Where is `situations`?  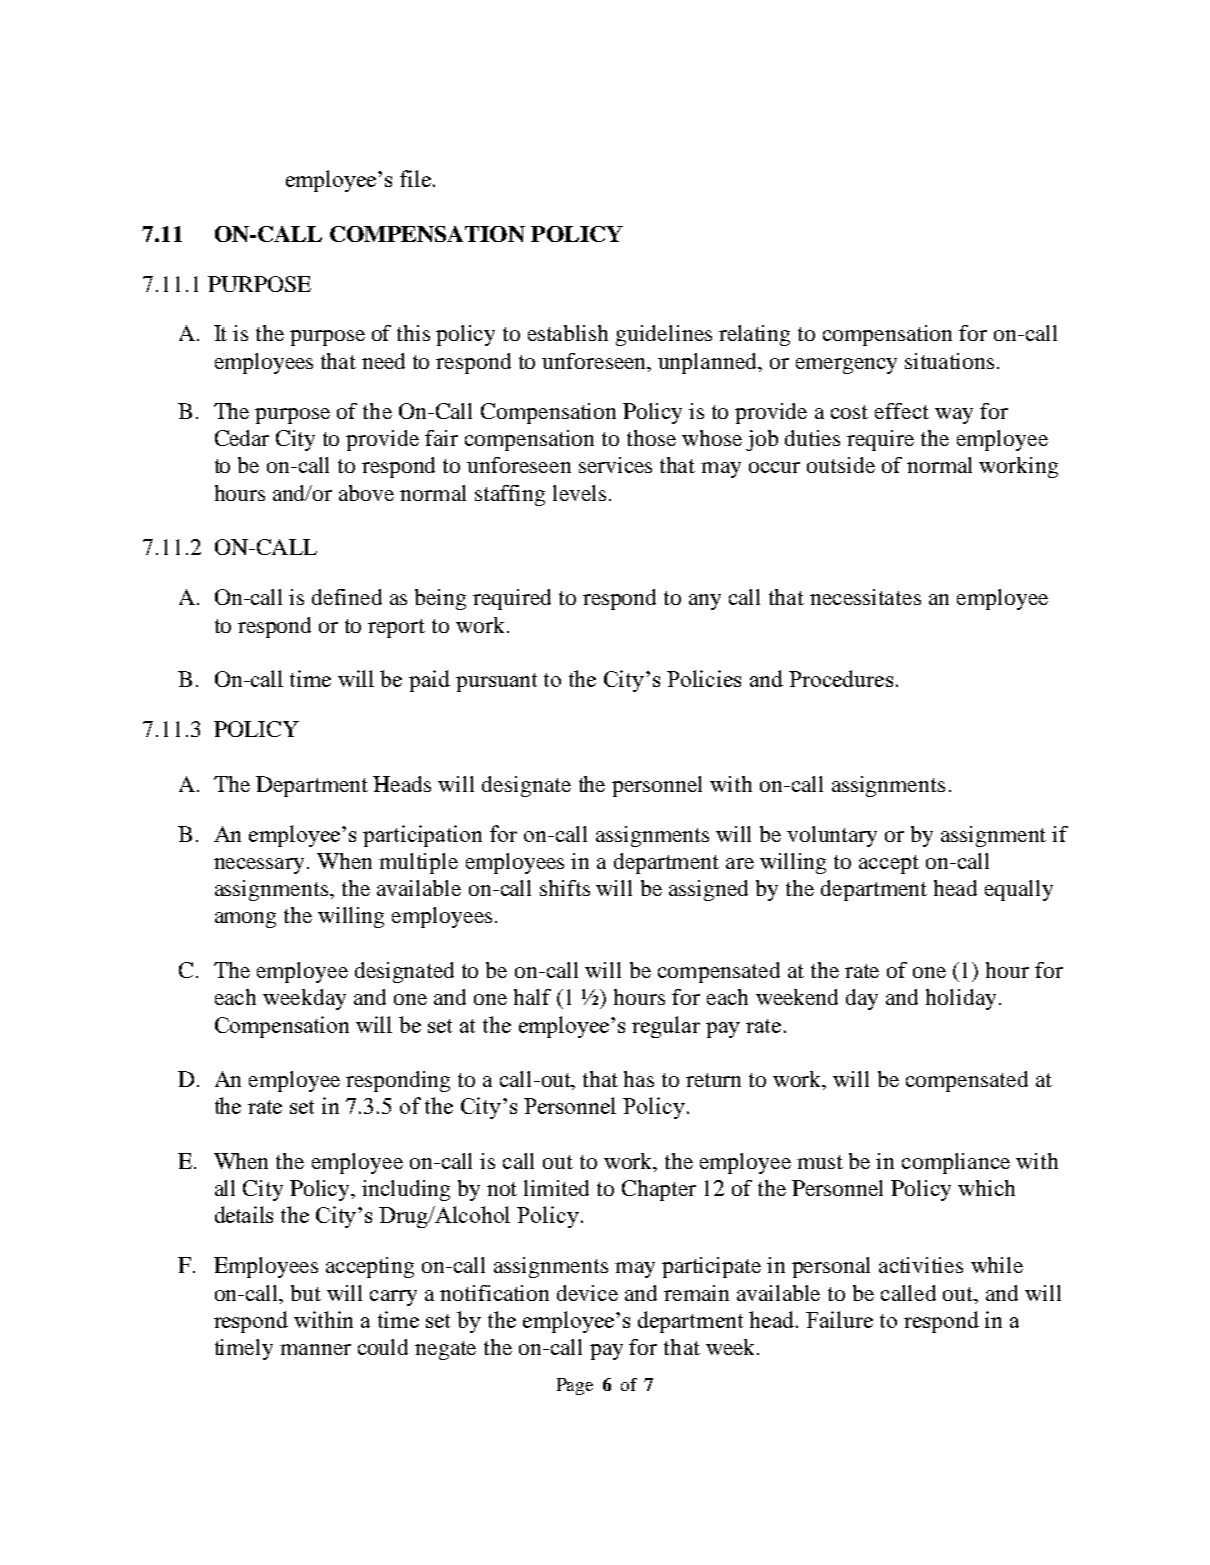
situations is located at coordinates (951, 361).
